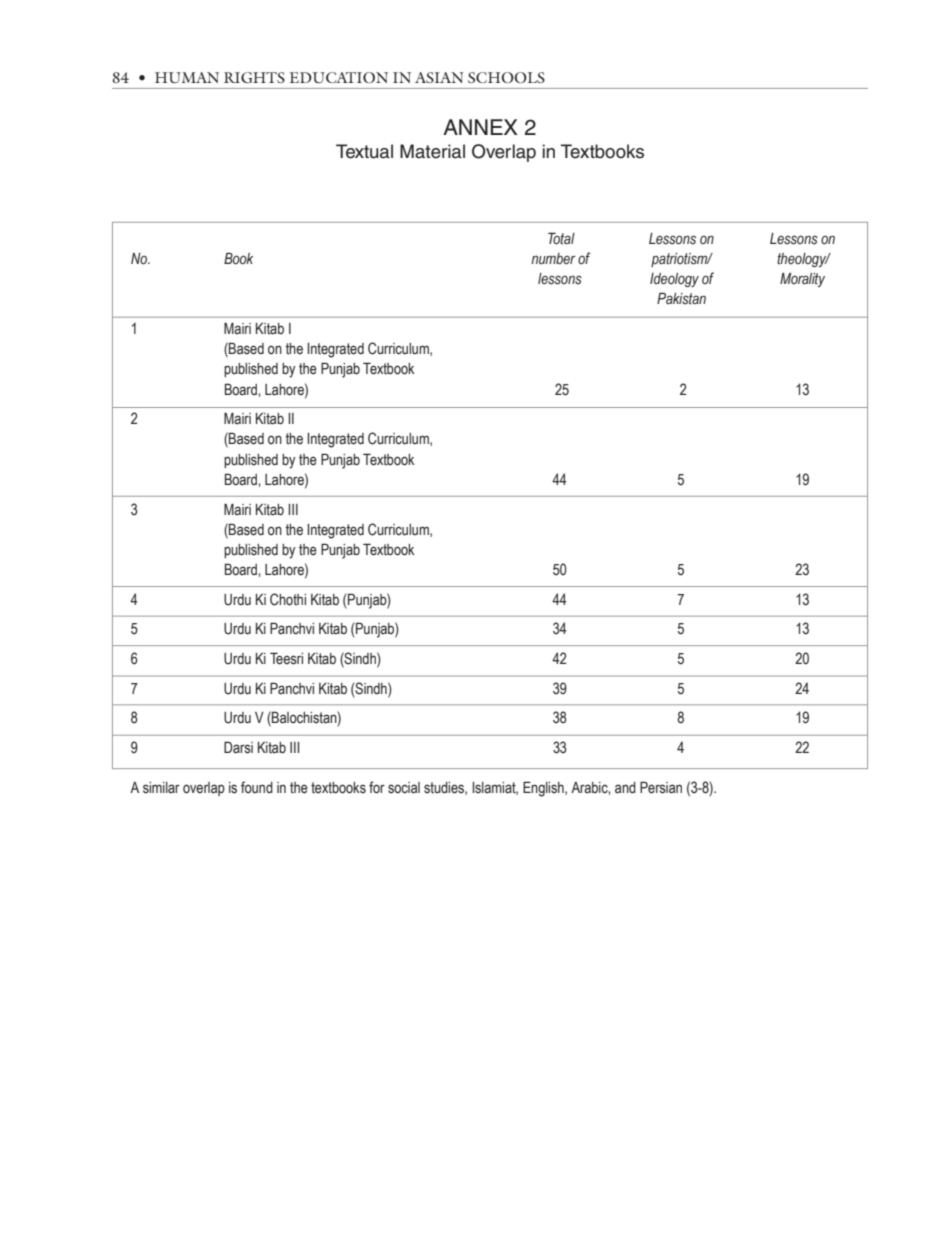  What do you see at coordinates (553, 258) in the page?
I see `number` at bounding box center [553, 258].
